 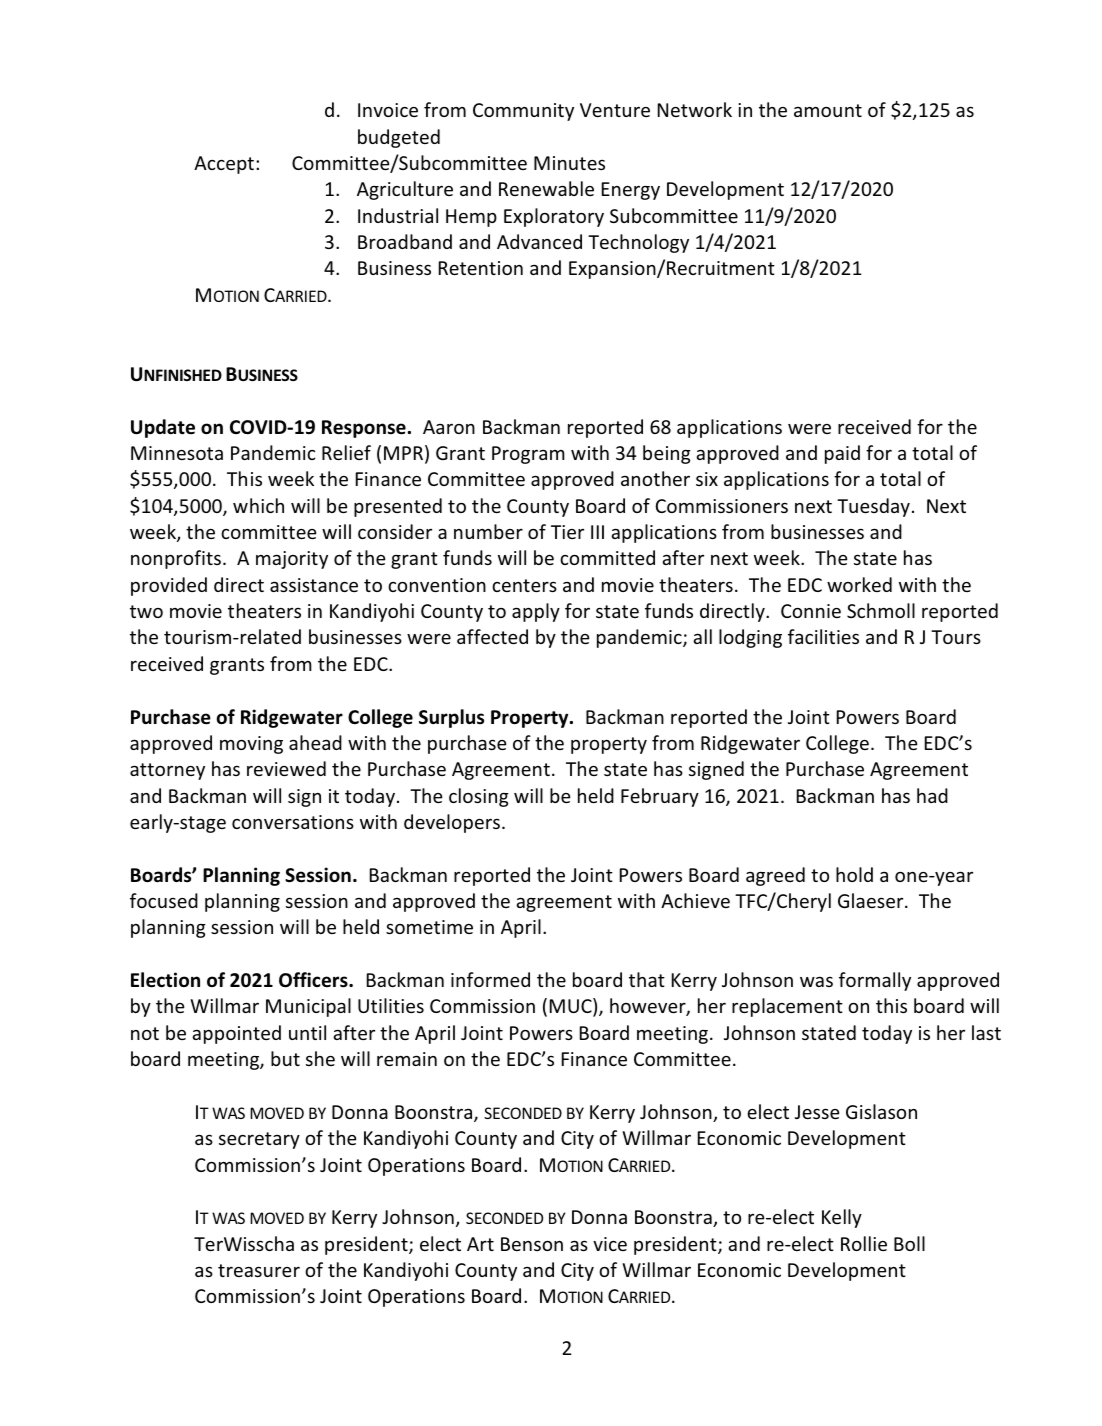 I want to click on Tuesday, so click(x=873, y=507).
